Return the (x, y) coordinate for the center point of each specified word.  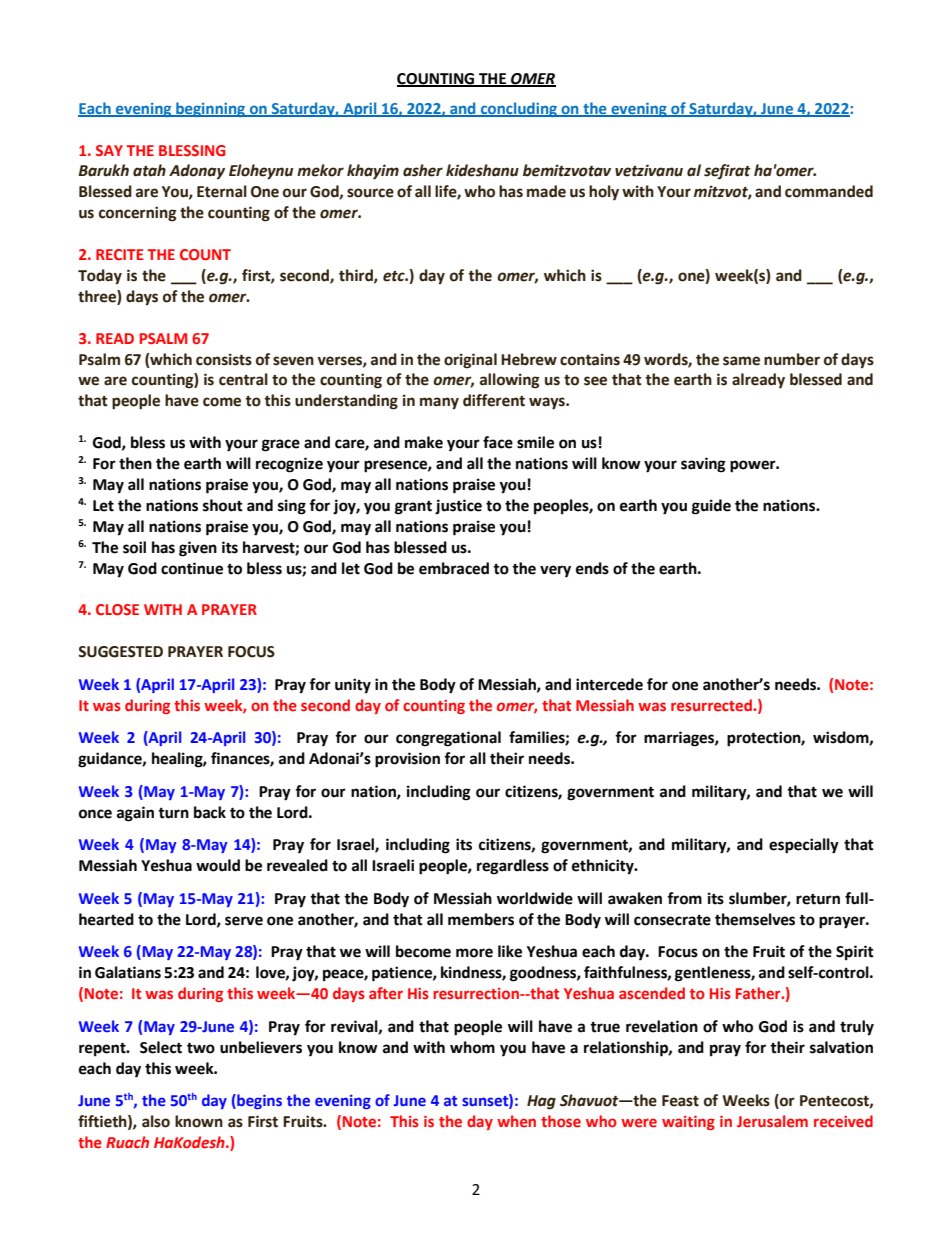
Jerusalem (772, 1121)
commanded (829, 191)
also (156, 1121)
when (516, 1121)
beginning (211, 109)
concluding (518, 109)
